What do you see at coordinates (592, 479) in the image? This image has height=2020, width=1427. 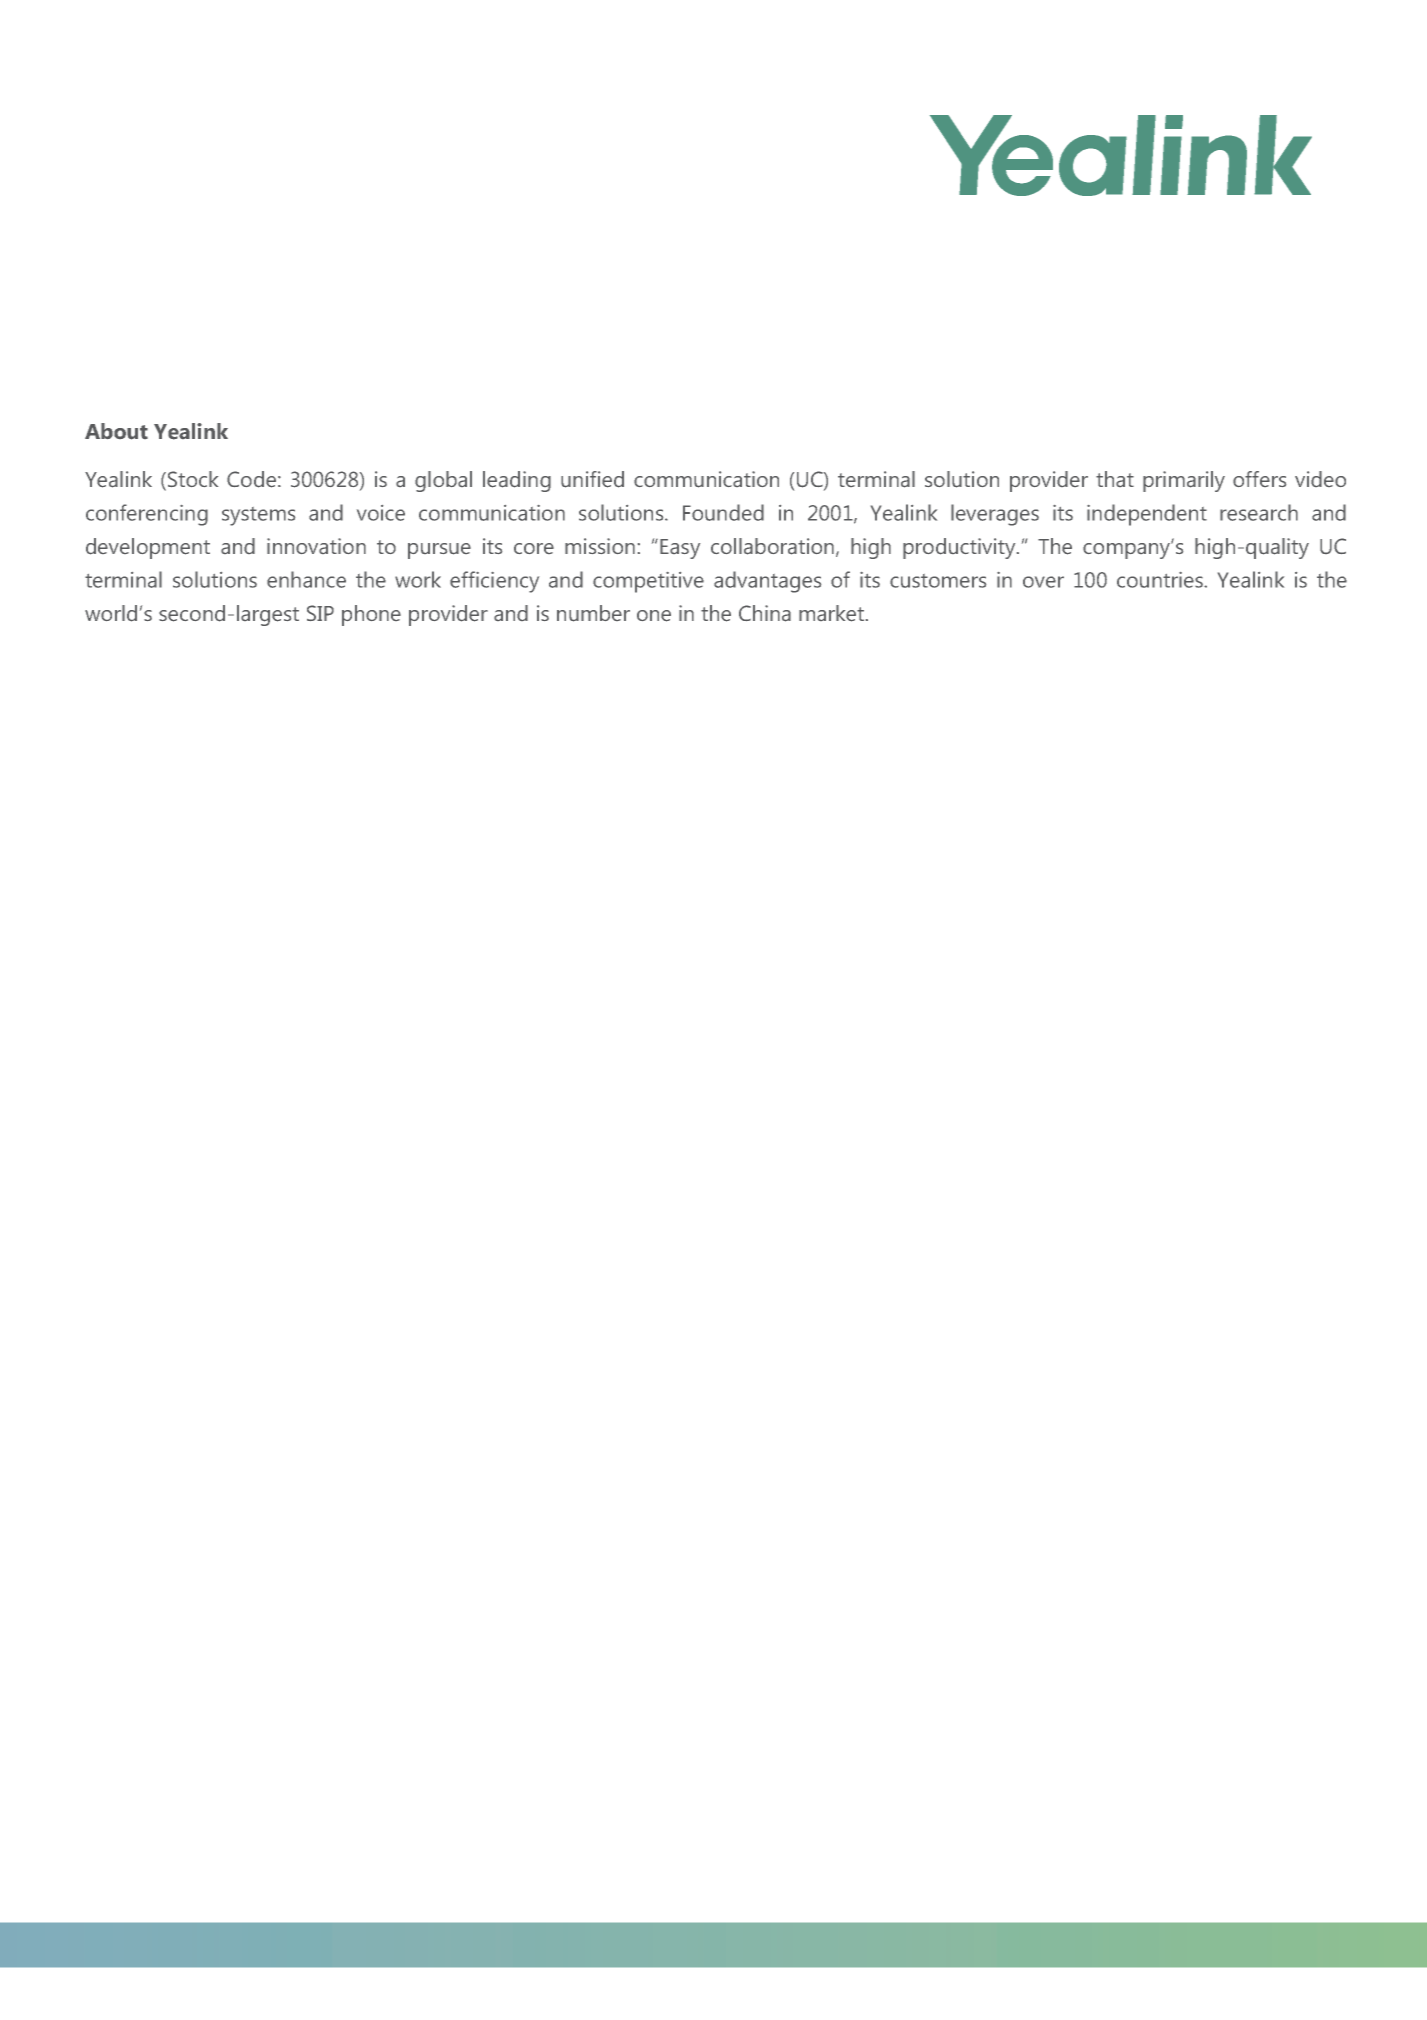 I see `unified` at bounding box center [592, 479].
